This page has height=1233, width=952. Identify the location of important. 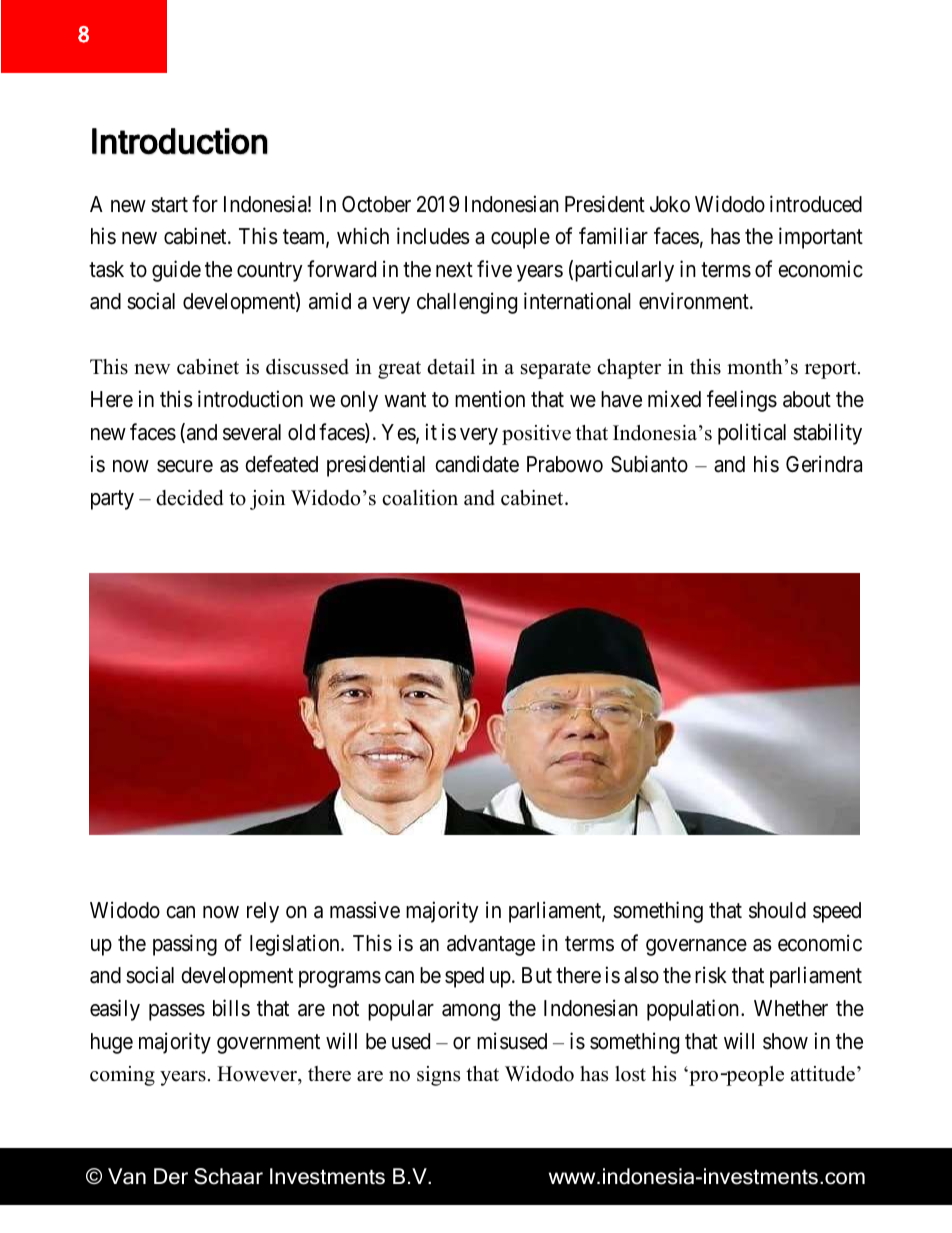
(821, 238).
